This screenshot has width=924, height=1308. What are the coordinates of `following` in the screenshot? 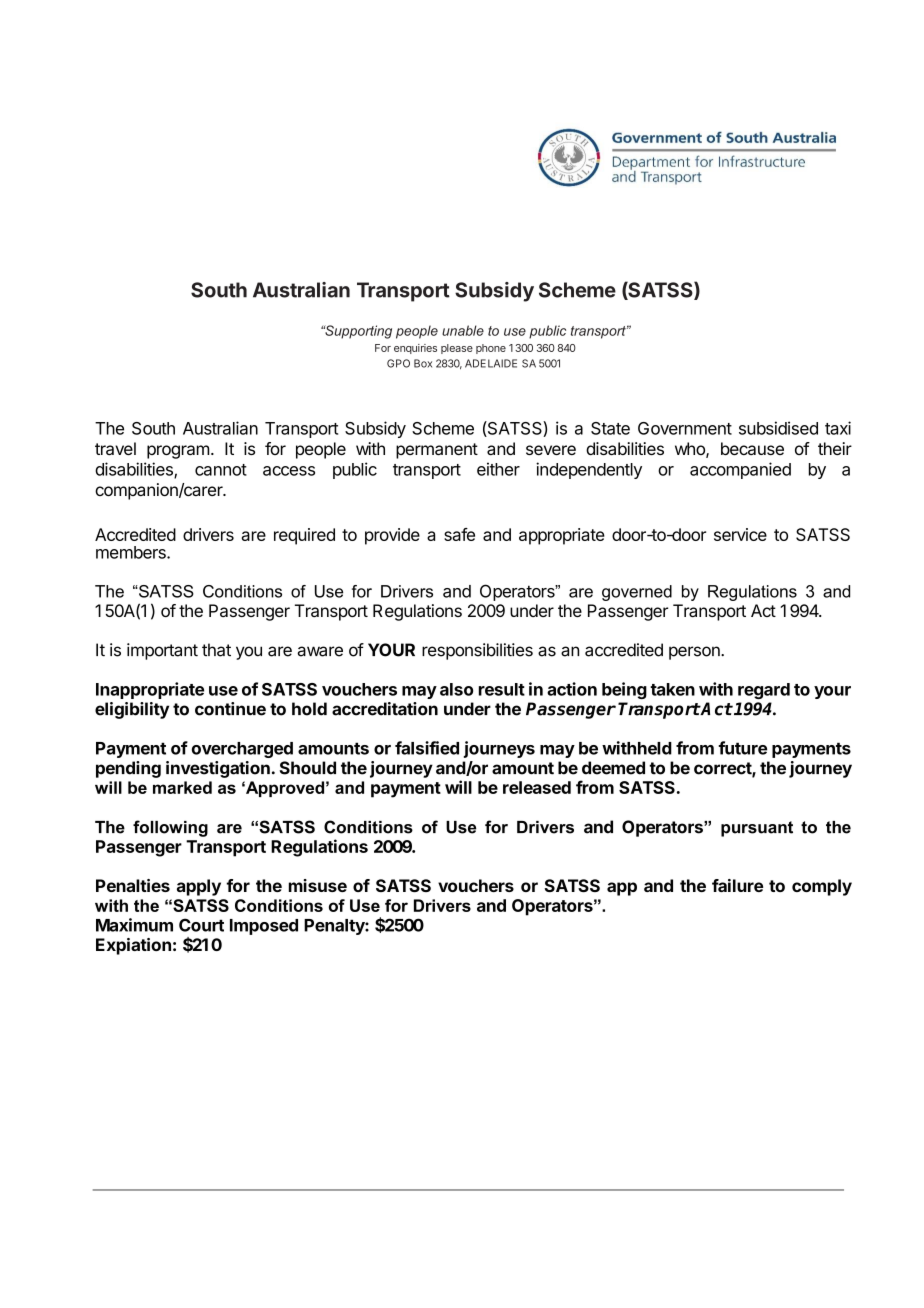 It's located at (170, 828).
